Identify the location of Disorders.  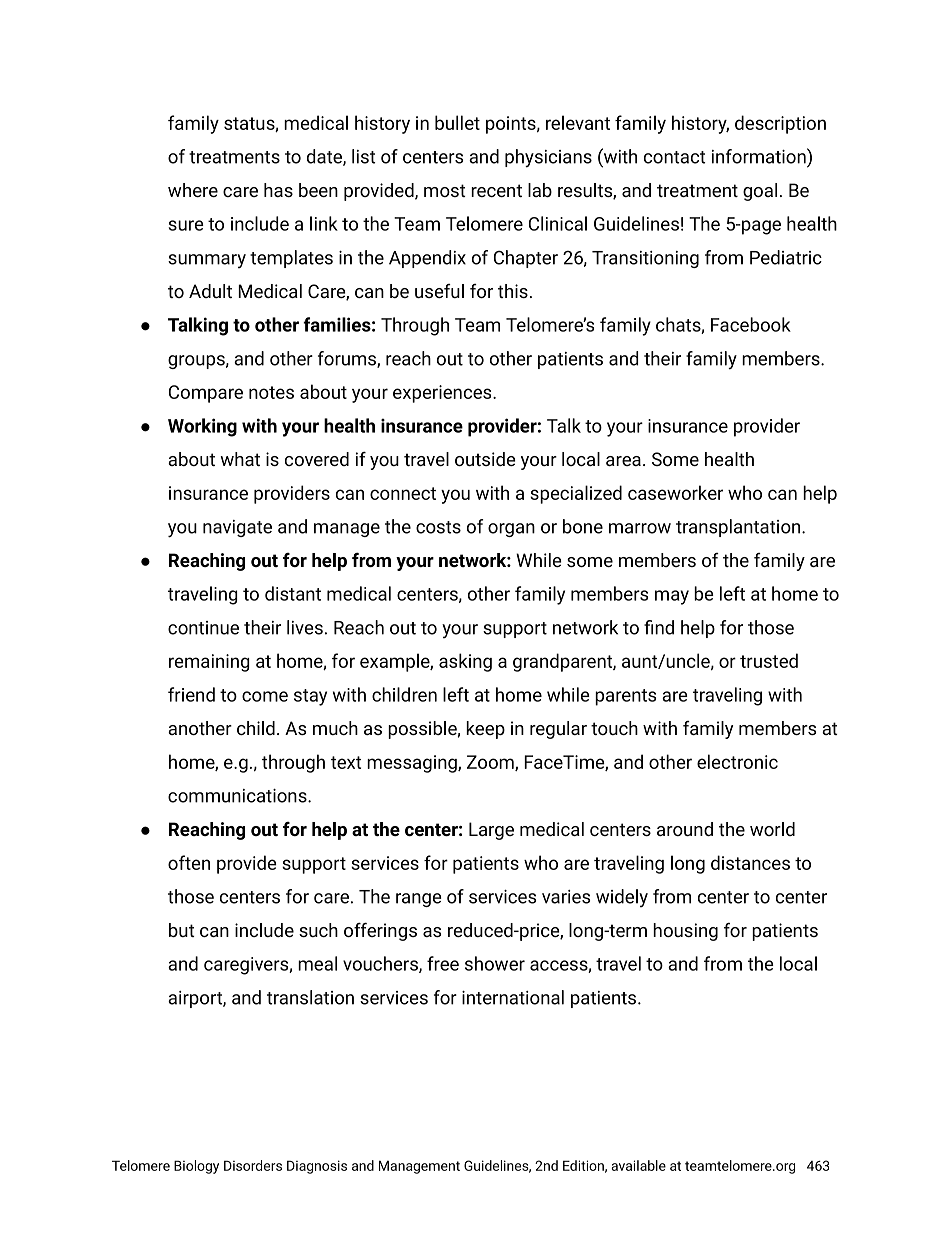
(253, 1165).
